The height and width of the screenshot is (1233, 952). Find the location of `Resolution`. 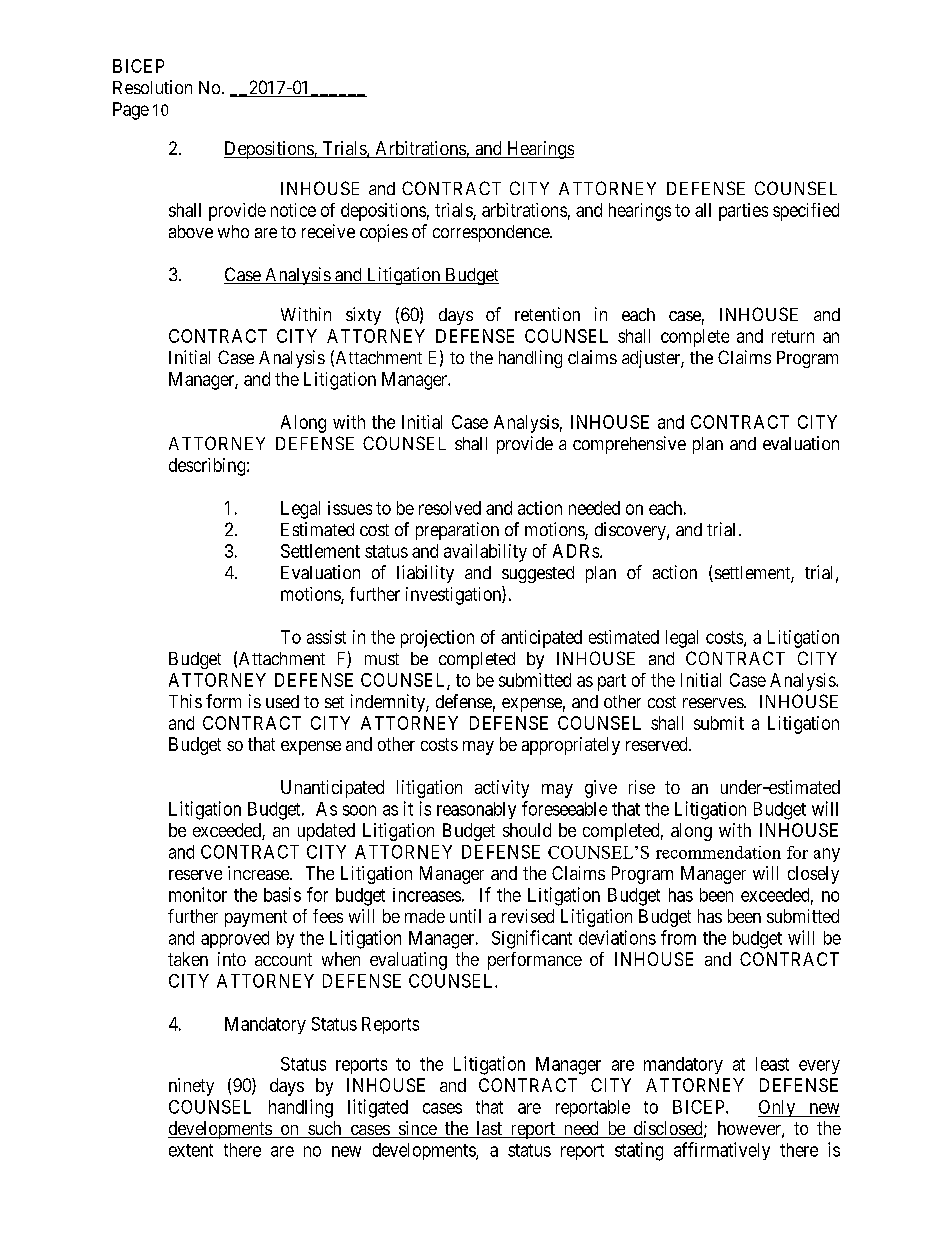

Resolution is located at coordinates (152, 87).
